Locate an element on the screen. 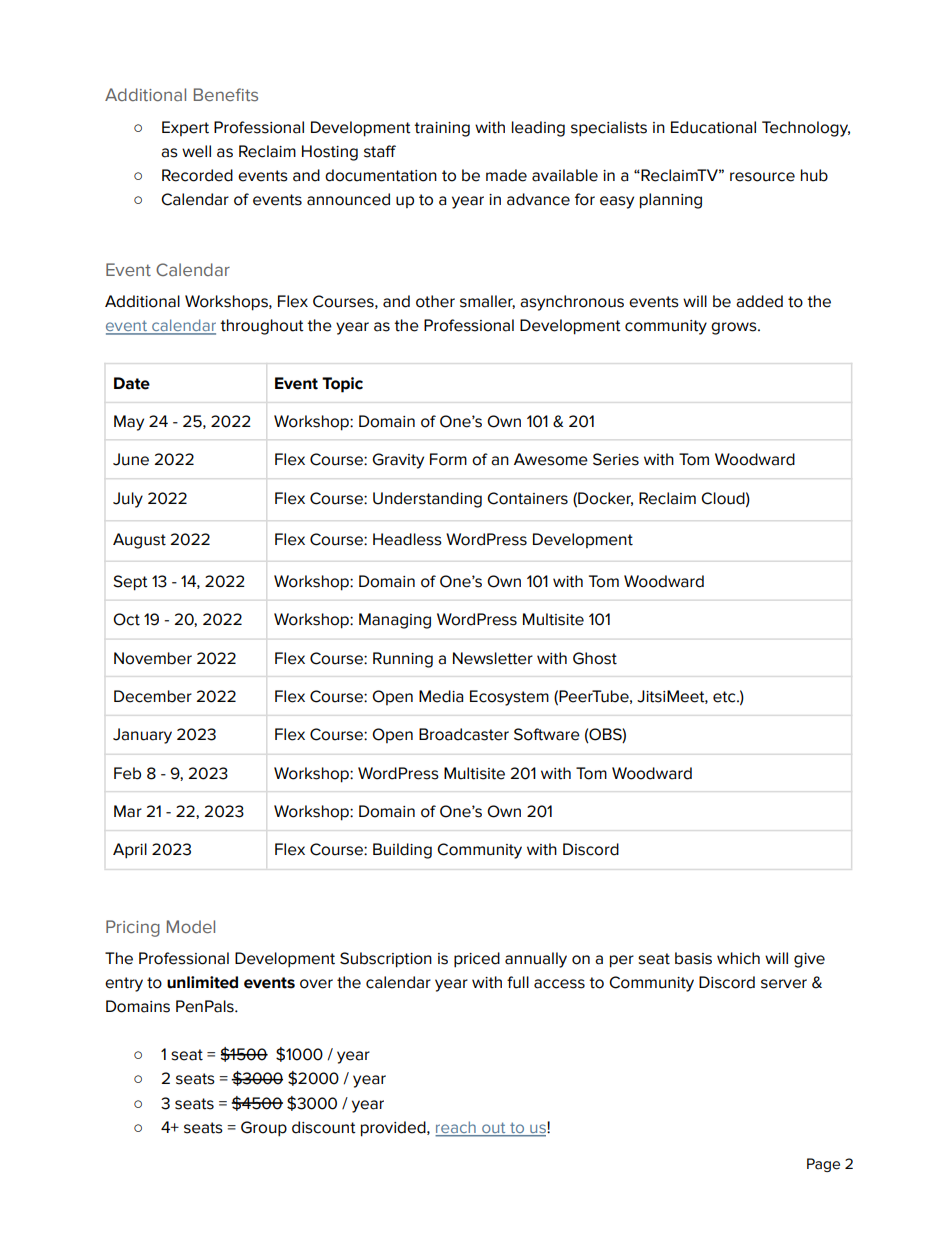 This screenshot has width=952, height=1233. June is located at coordinates (131, 459).
